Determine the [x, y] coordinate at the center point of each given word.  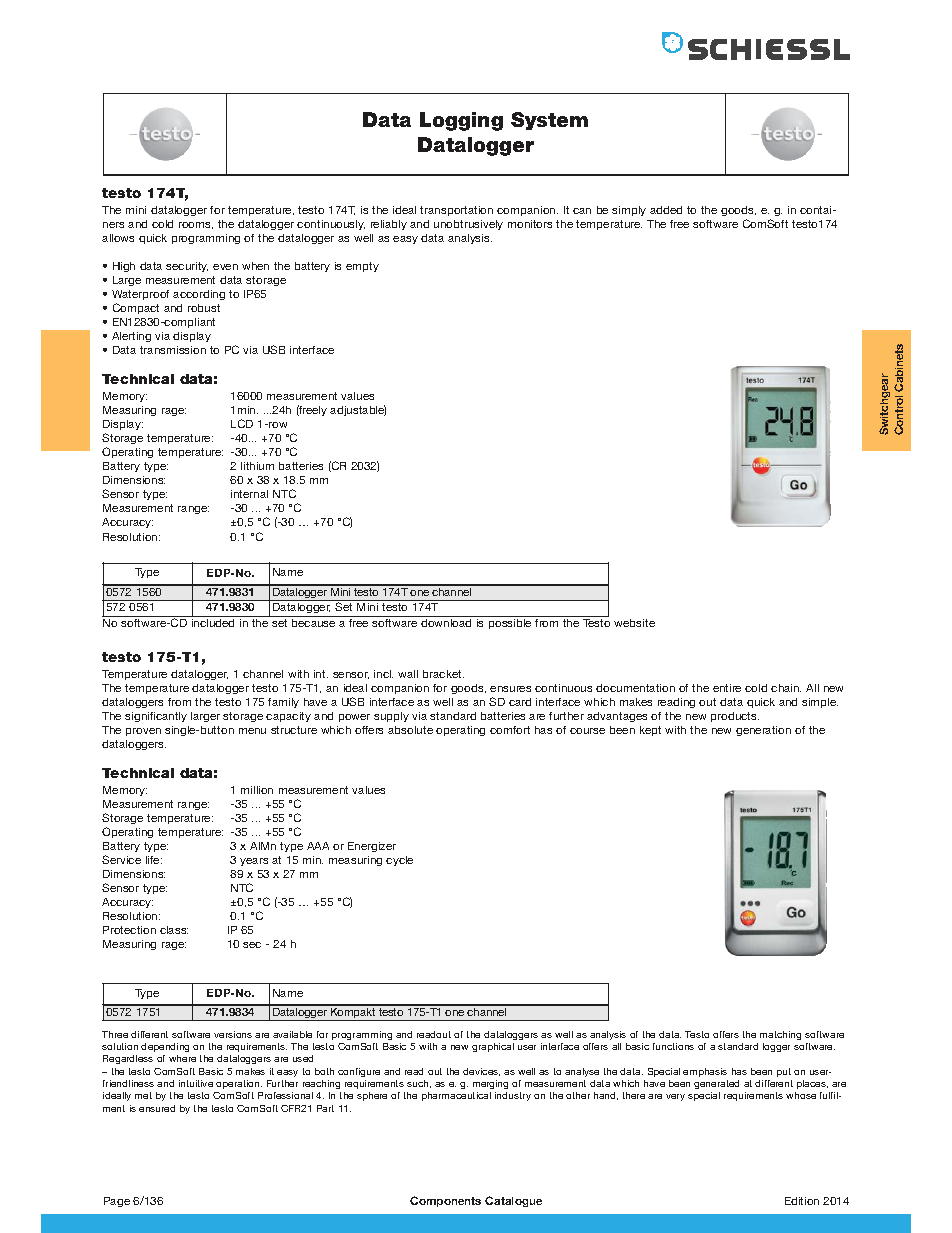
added [666, 210]
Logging [461, 121]
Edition [802, 1201]
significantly [156, 717]
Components [445, 1201]
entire [727, 688]
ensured [157, 1108]
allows [118, 238]
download [446, 623]
